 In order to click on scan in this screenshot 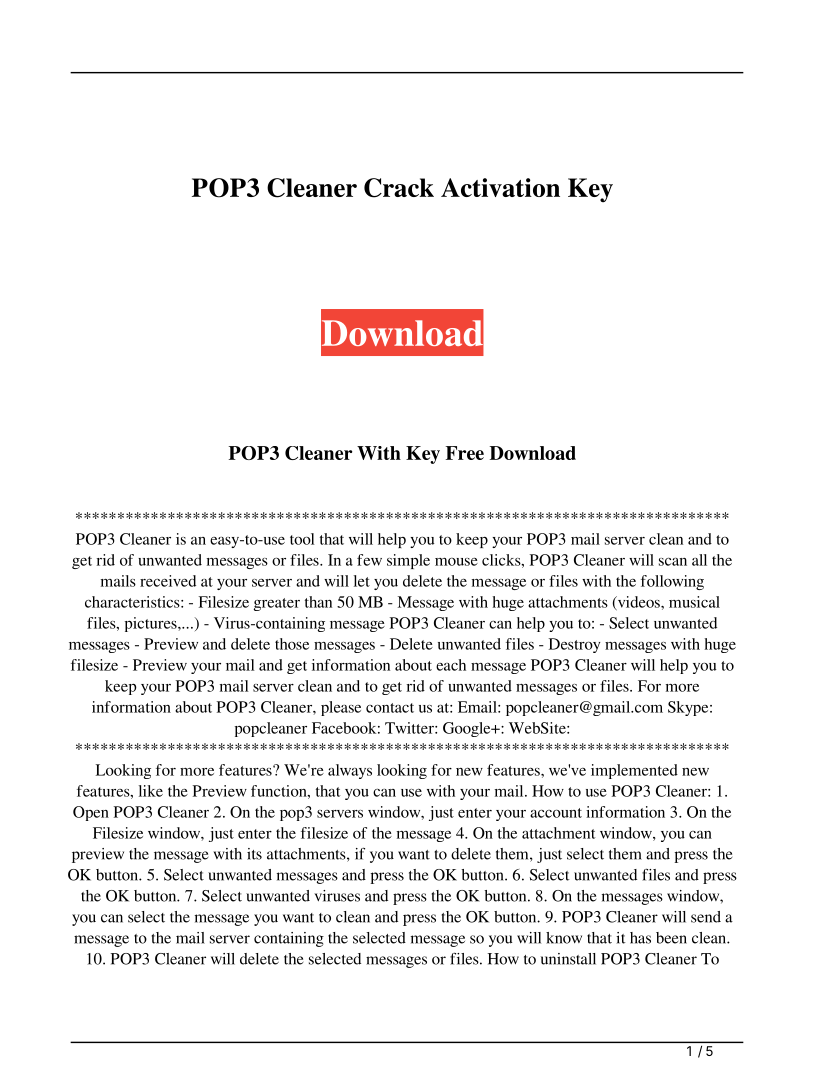, I will do `click(673, 562)`.
